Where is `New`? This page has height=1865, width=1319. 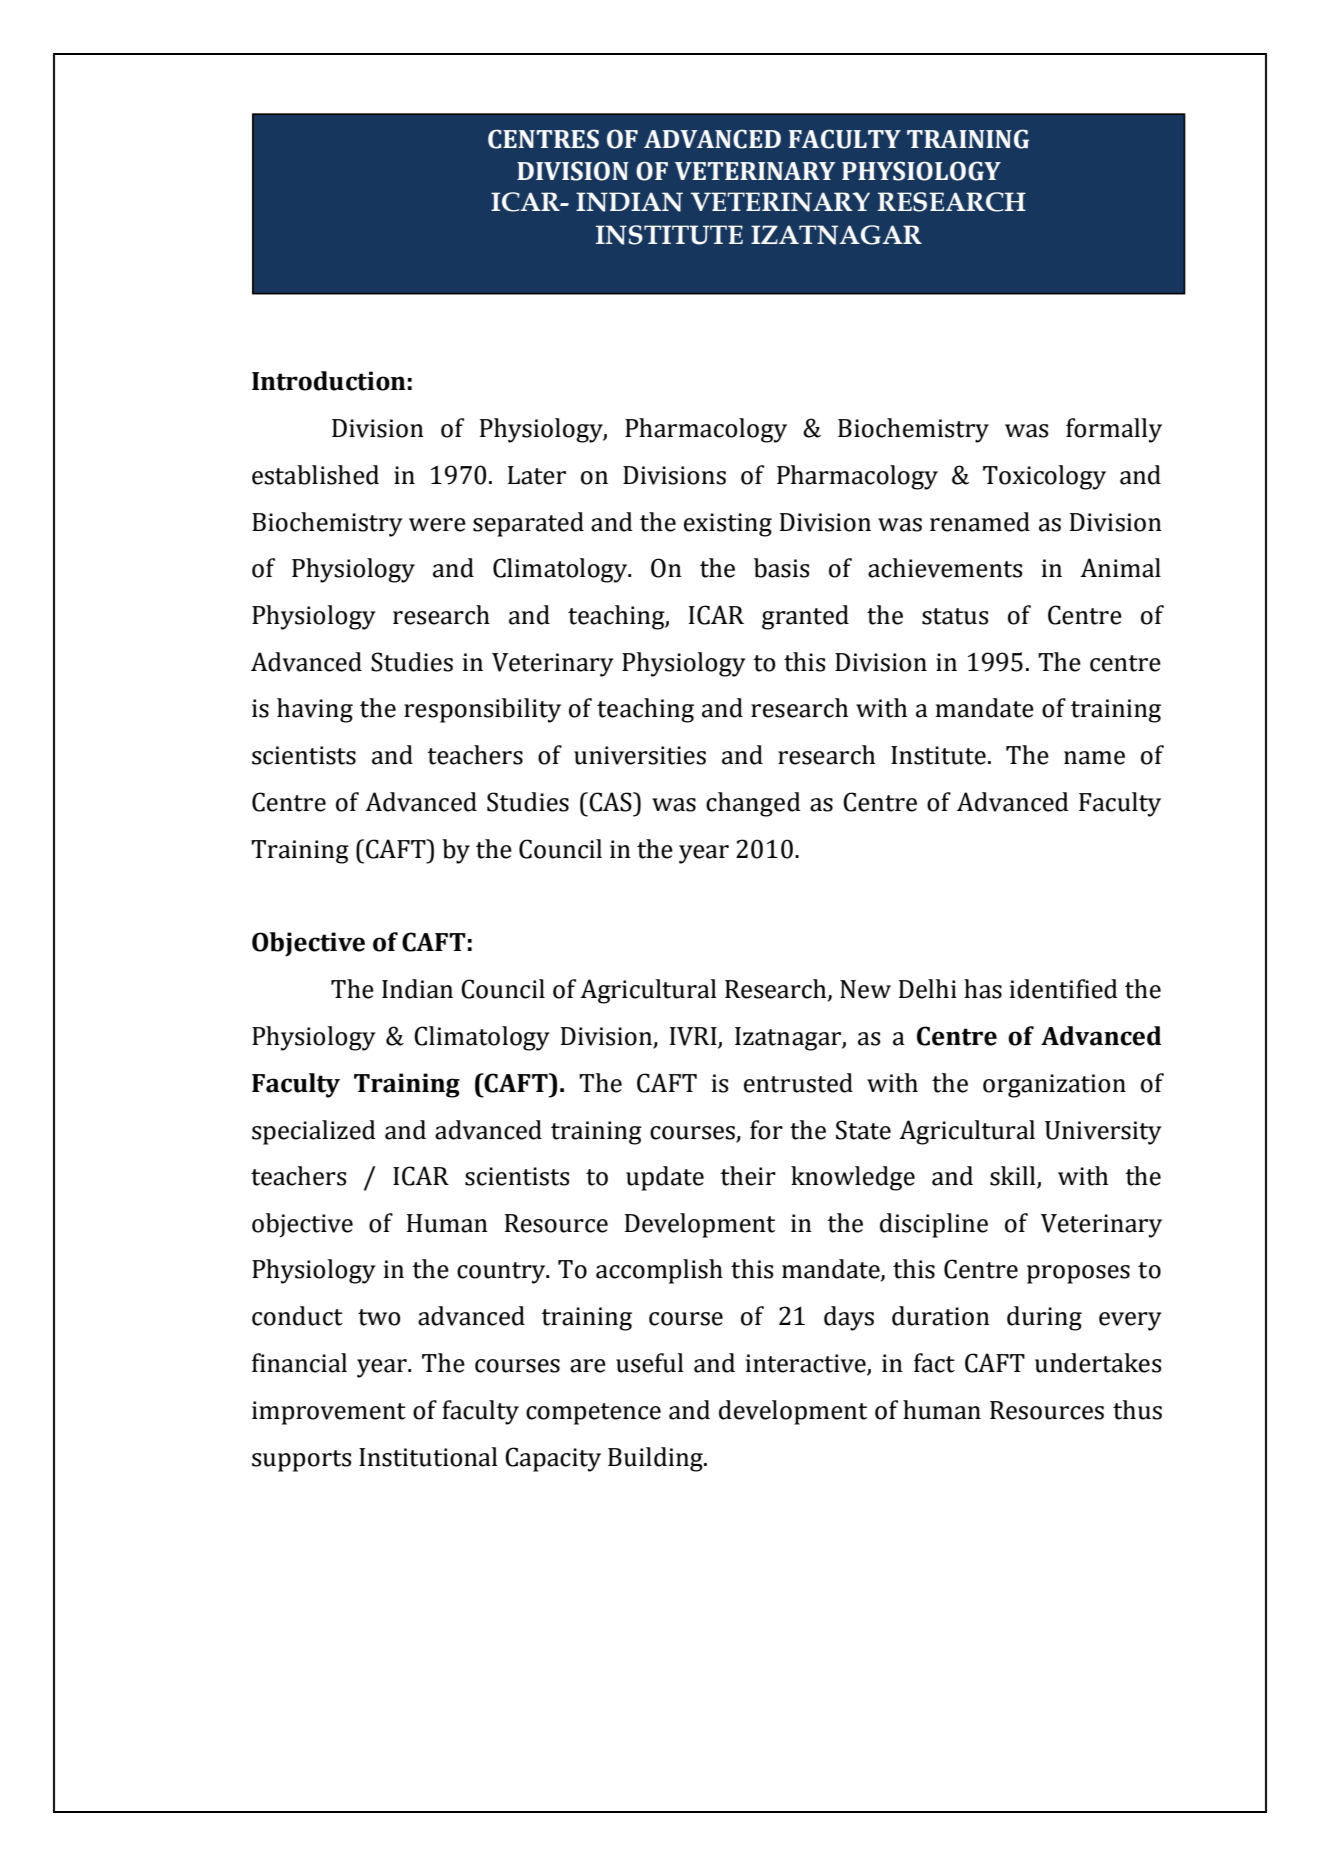
New is located at coordinates (865, 989).
